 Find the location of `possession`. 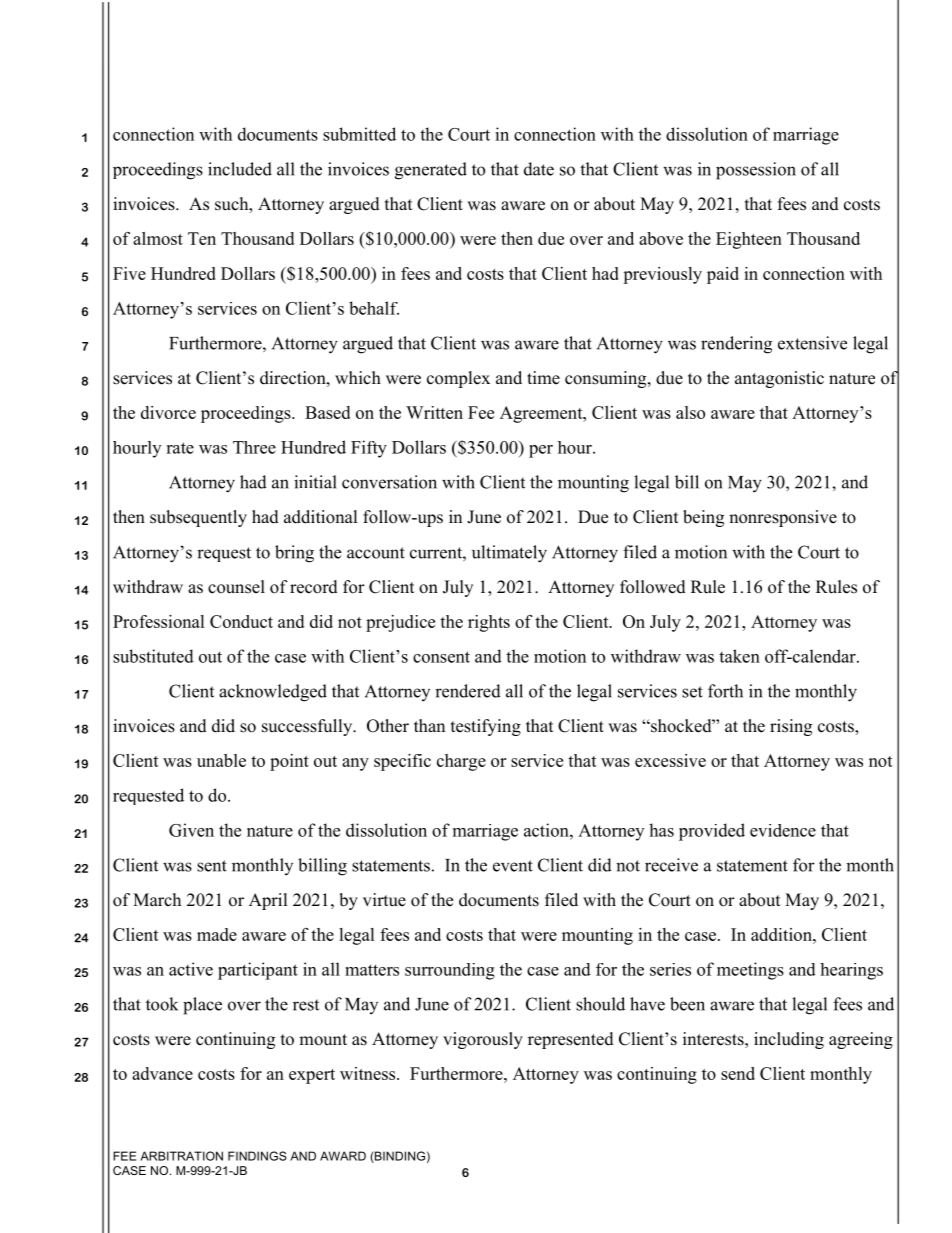

possession is located at coordinates (756, 171).
